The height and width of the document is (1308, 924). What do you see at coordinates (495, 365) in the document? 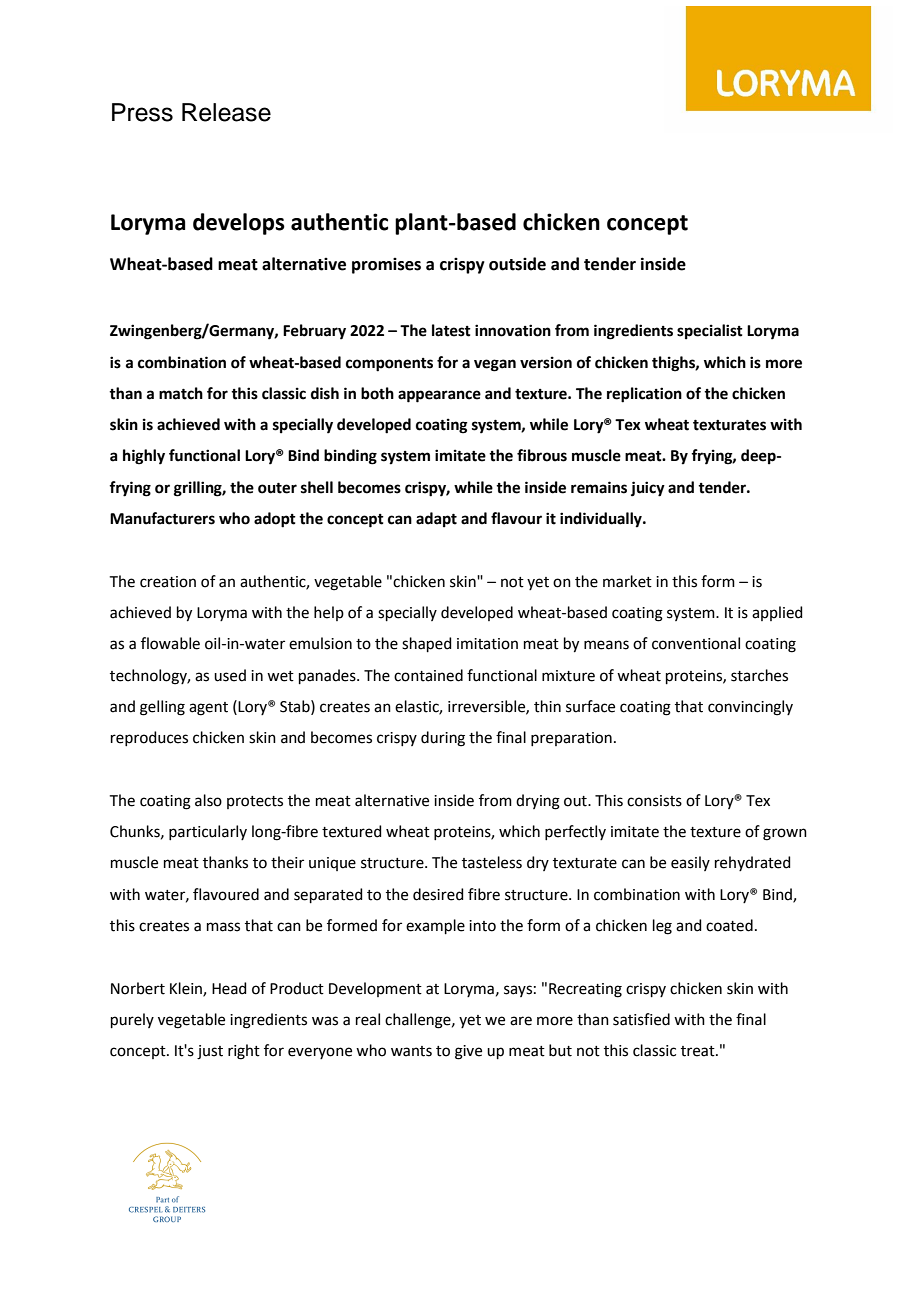
I see `vegan` at bounding box center [495, 365].
